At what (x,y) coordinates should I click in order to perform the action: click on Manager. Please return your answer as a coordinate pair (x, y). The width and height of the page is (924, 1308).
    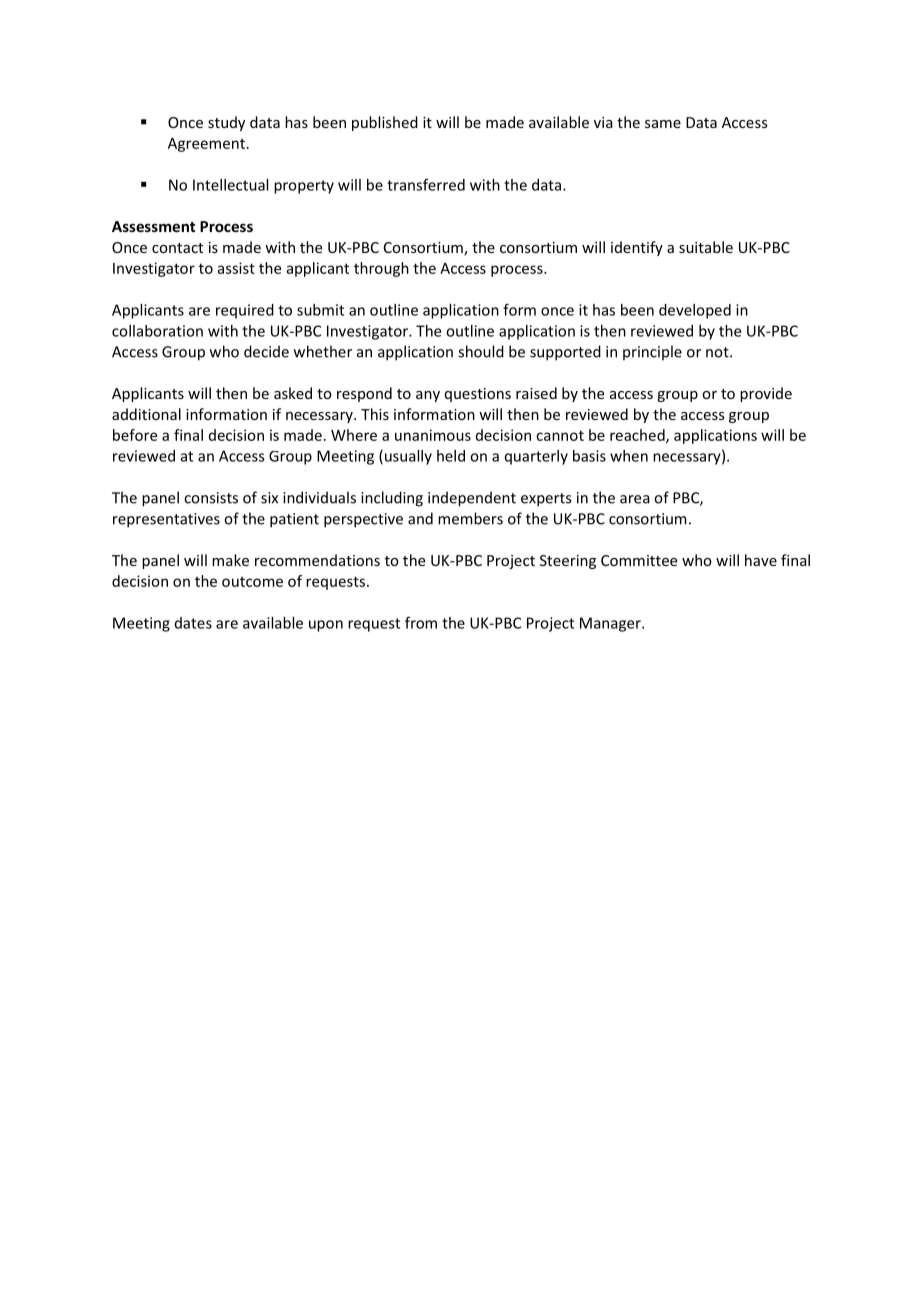
    Looking at the image, I should click on (611, 624).
